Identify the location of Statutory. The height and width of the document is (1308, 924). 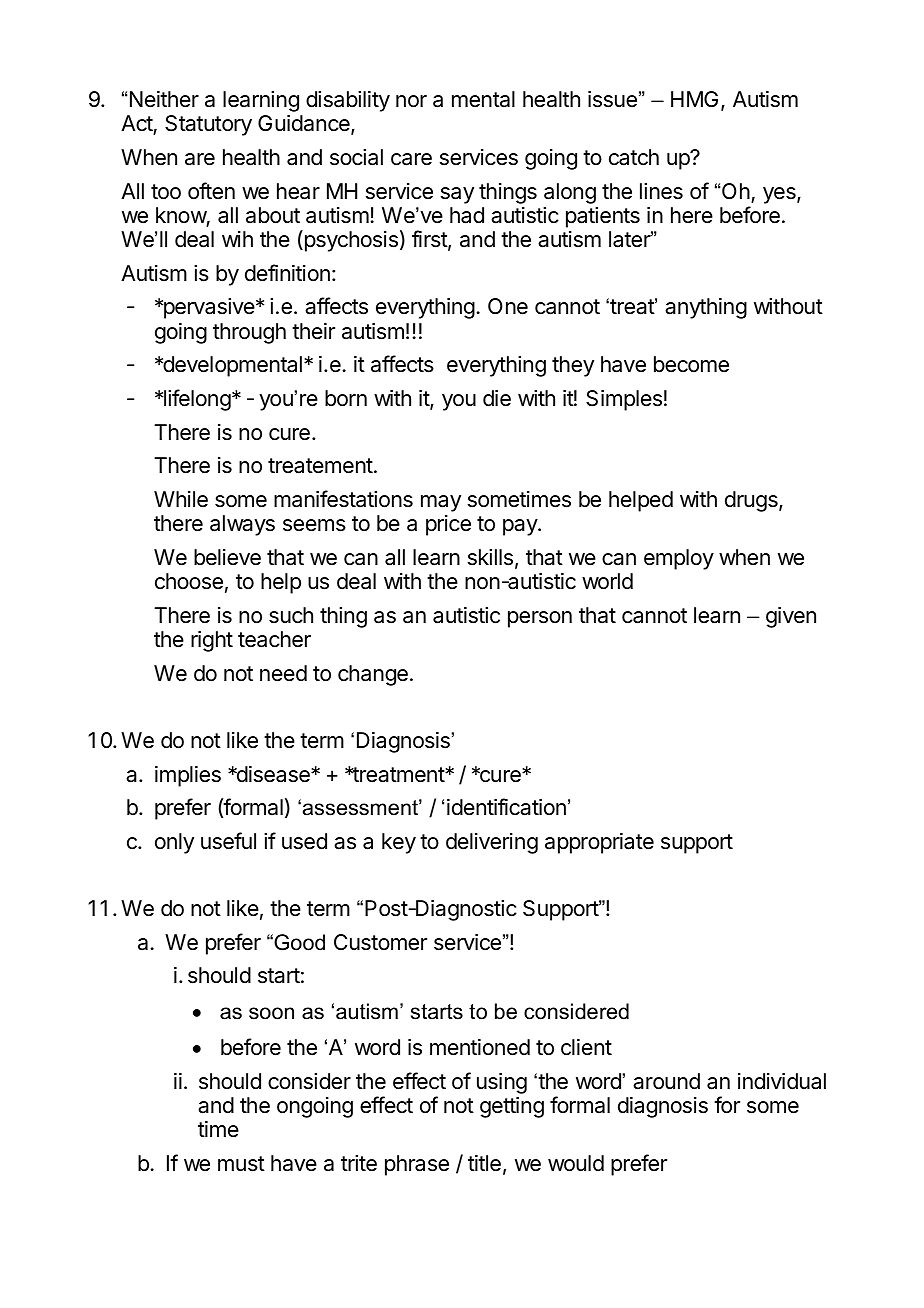
(208, 125).
